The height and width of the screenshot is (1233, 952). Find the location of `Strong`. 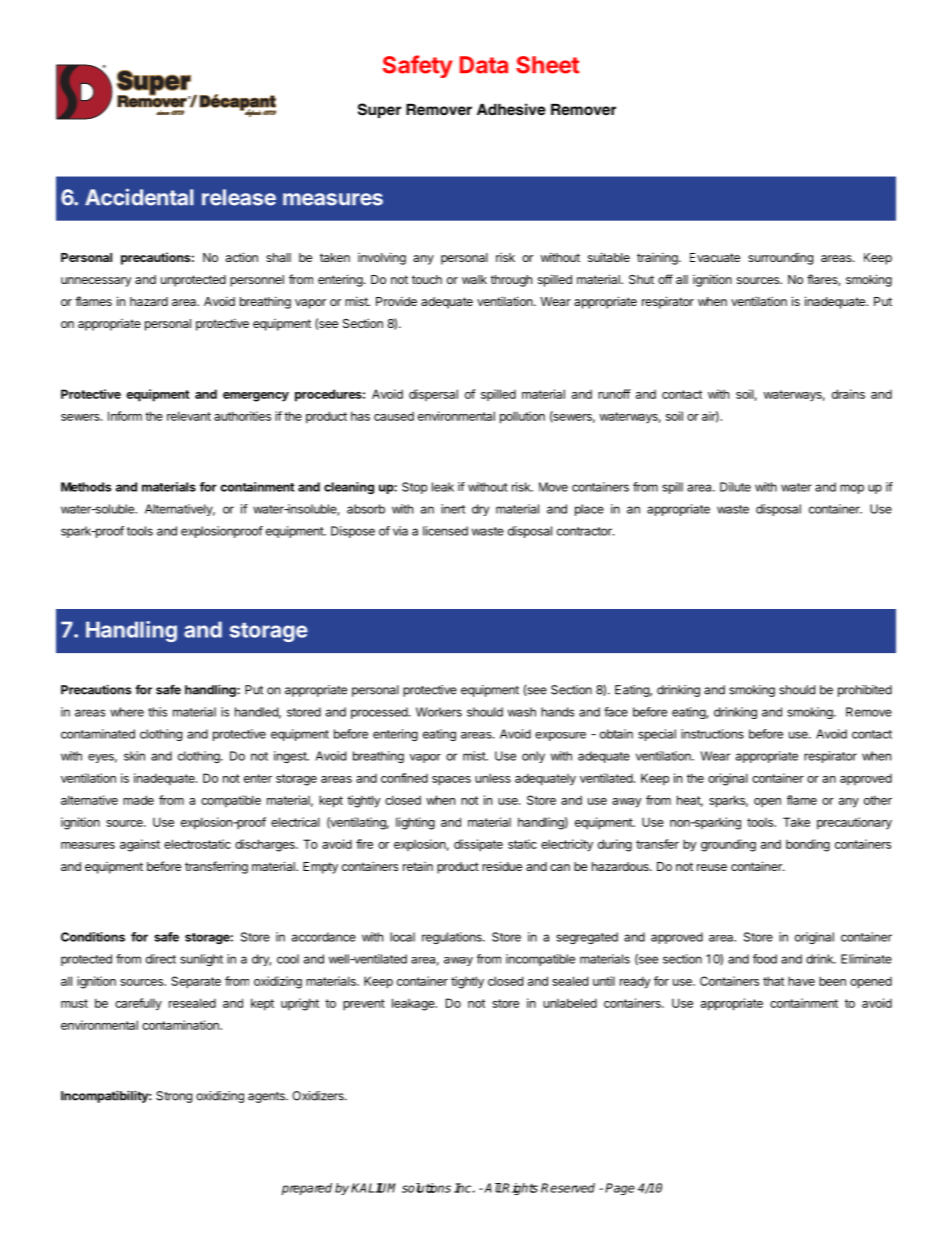

Strong is located at coordinates (174, 1097).
